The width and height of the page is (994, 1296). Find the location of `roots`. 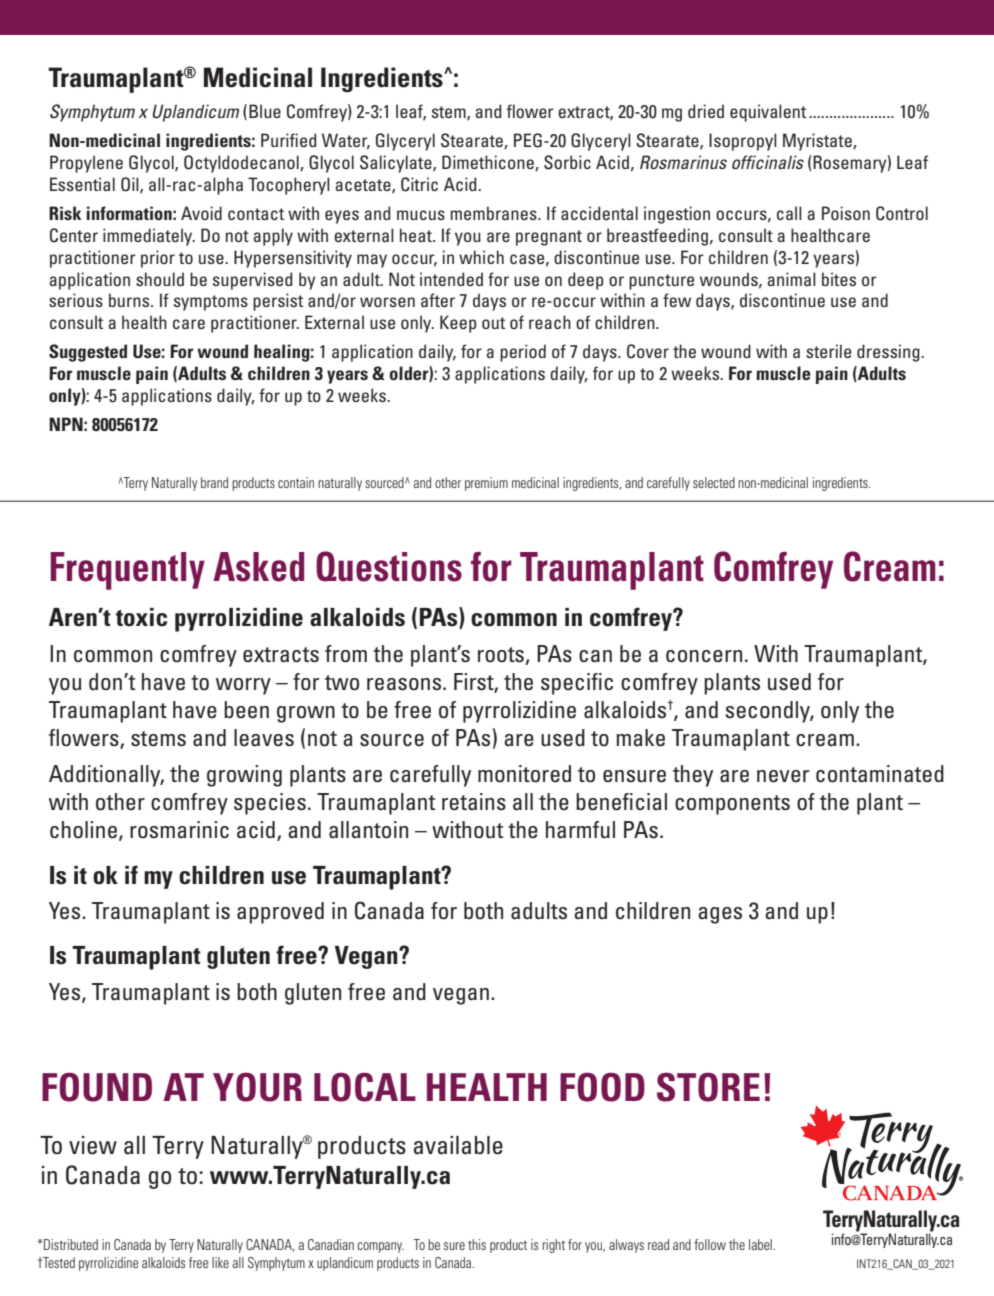

roots is located at coordinates (501, 655).
